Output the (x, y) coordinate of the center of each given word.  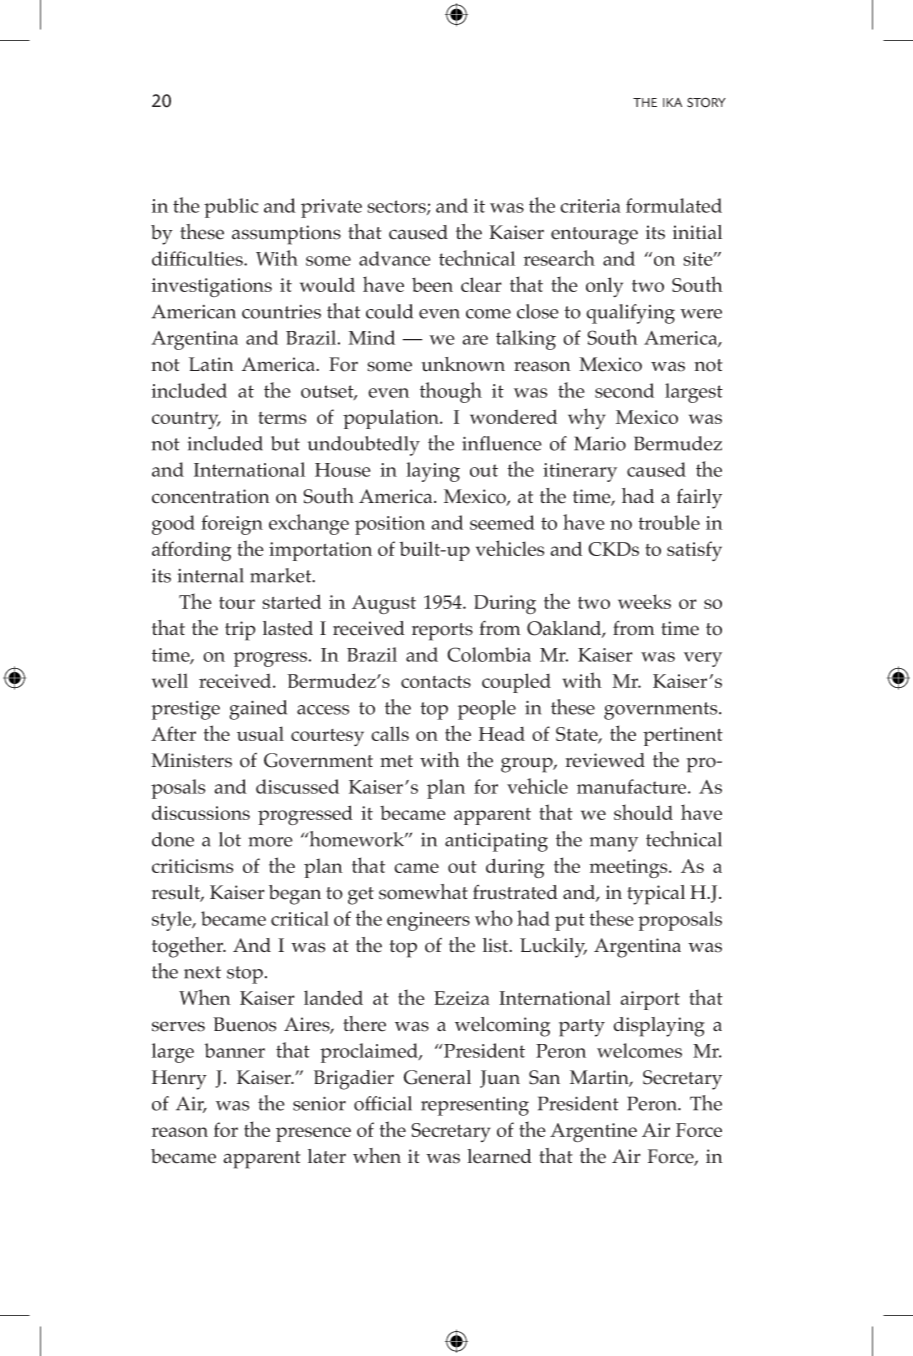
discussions (201, 812)
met (396, 761)
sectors (397, 207)
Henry (179, 1080)
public (231, 208)
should (643, 812)
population (392, 419)
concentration (211, 496)
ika (672, 102)
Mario (600, 443)
